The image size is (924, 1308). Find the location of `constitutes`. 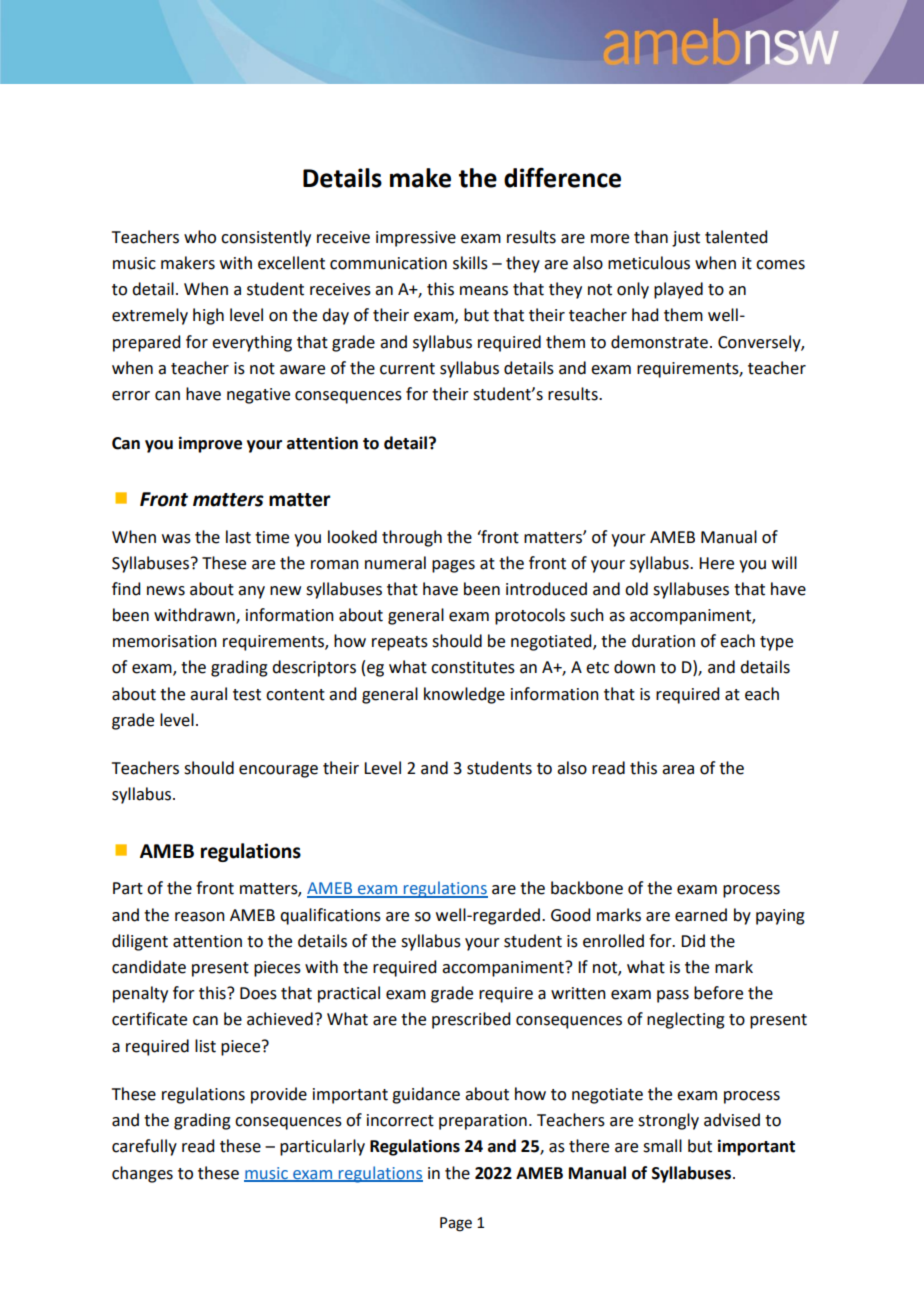

constitutes is located at coordinates (473, 667).
